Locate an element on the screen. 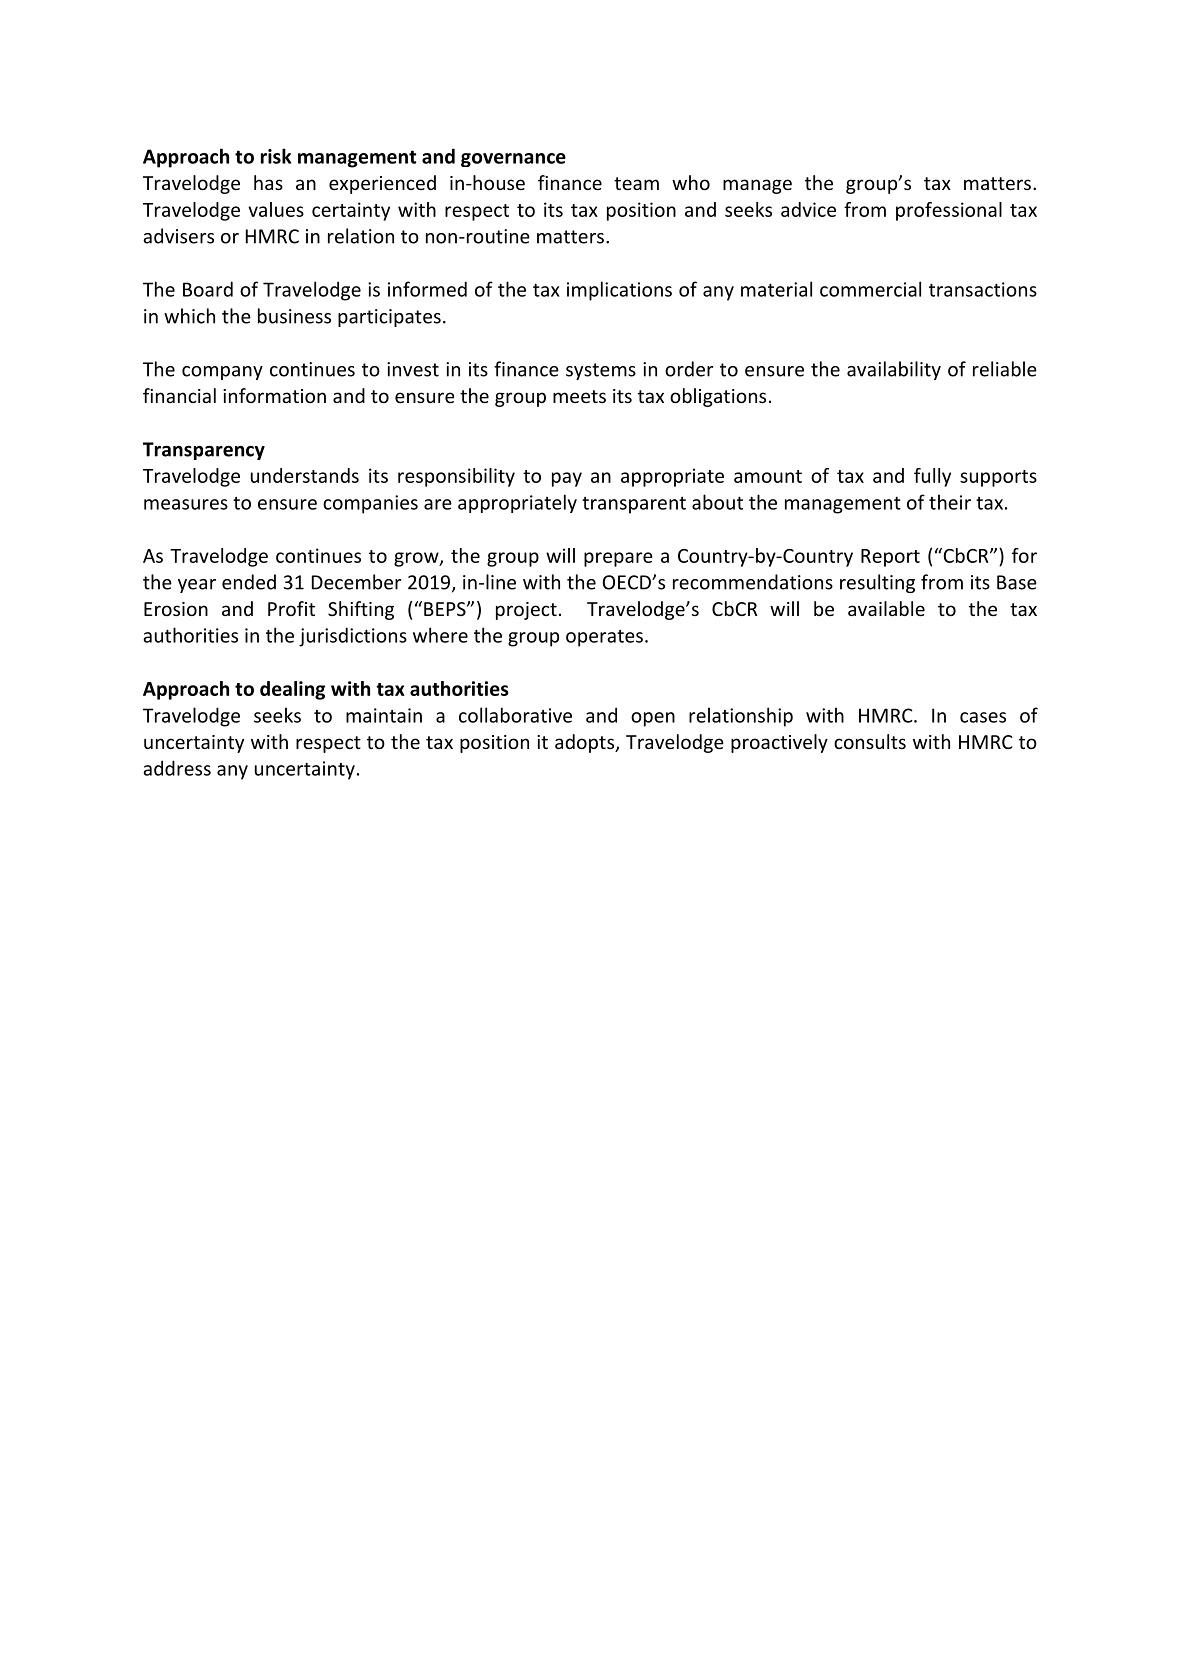  Profit is located at coordinates (291, 608).
